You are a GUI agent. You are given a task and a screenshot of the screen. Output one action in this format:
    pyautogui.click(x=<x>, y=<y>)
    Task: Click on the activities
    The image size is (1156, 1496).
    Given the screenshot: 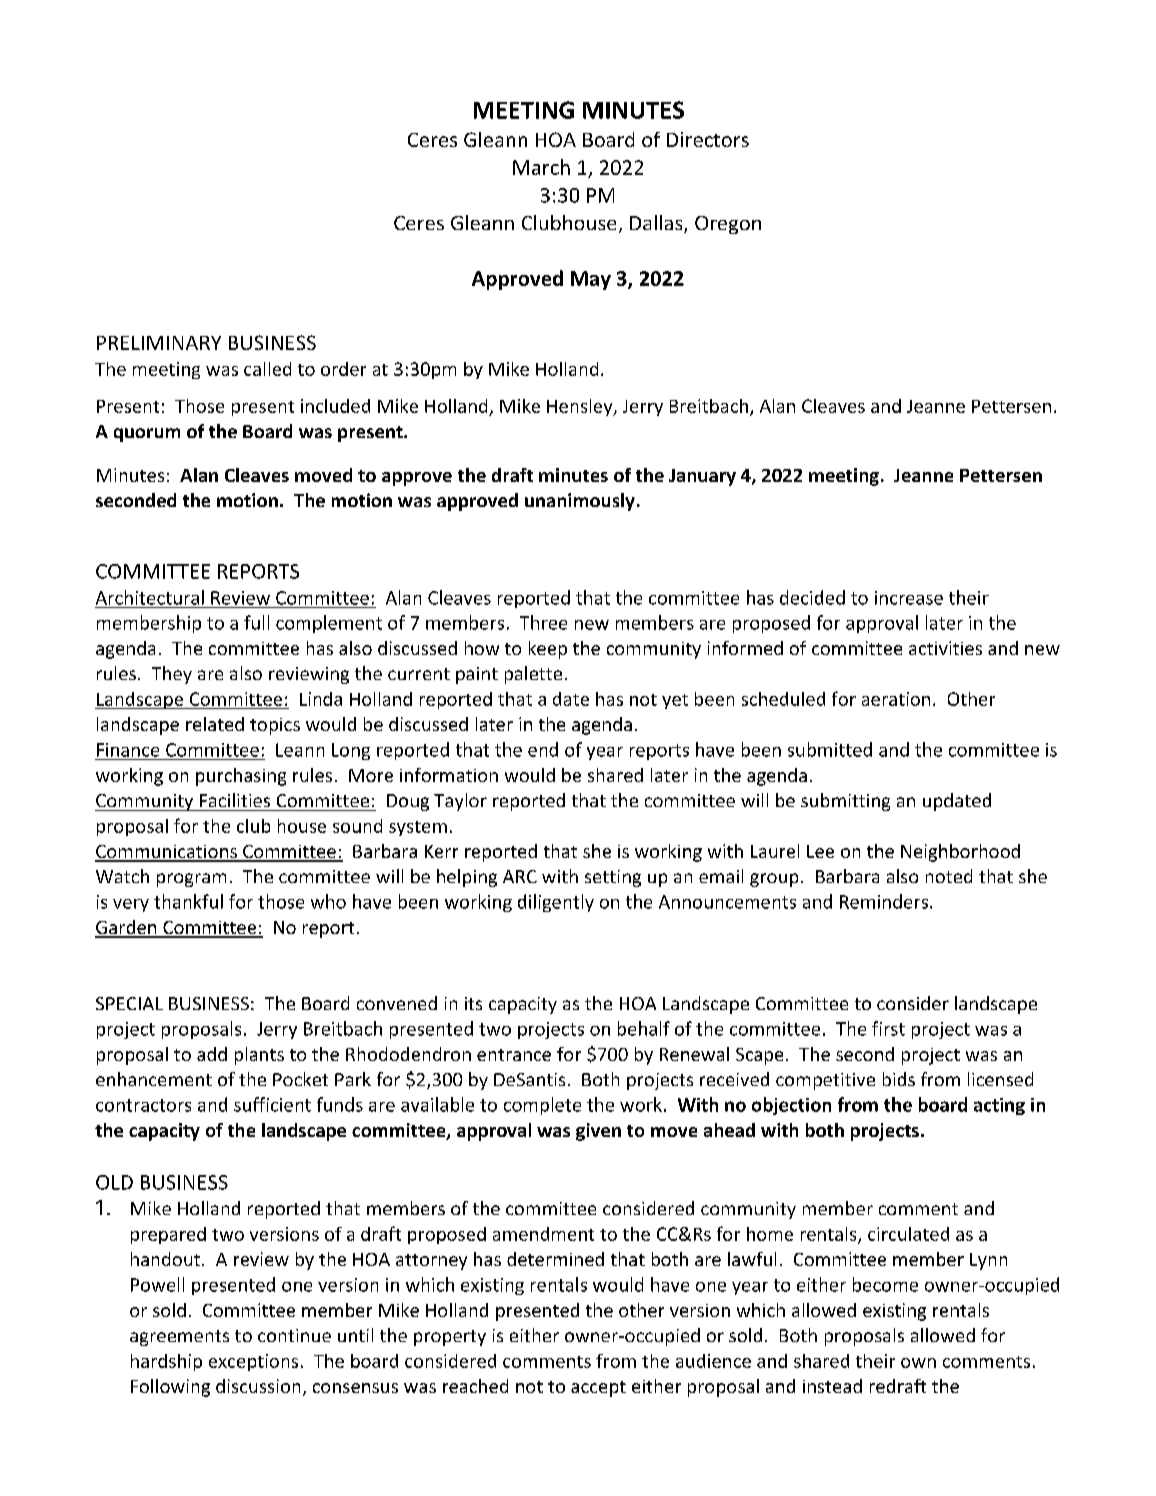 What is the action you would take?
    pyautogui.click(x=945, y=648)
